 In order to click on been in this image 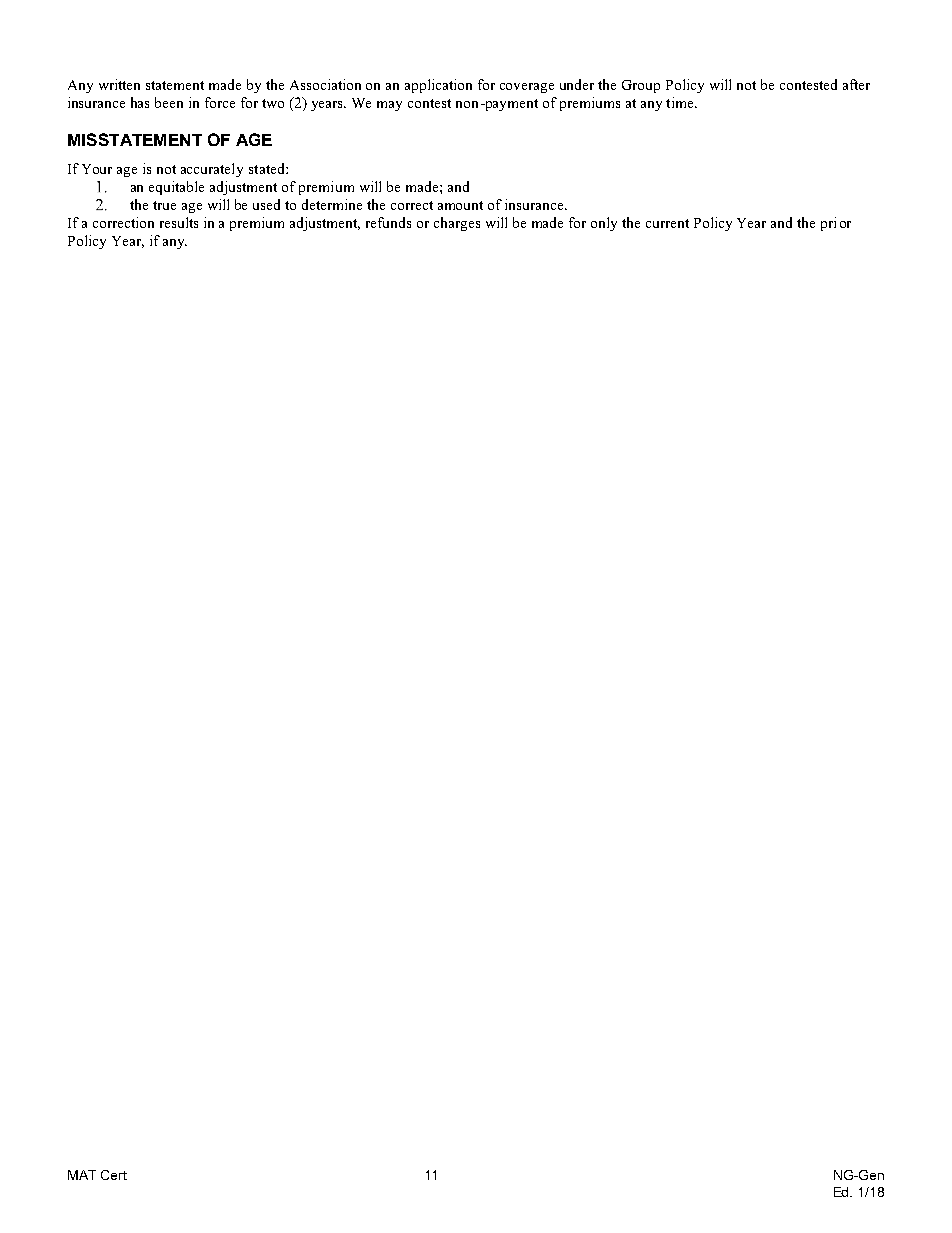, I will do `click(169, 102)`.
